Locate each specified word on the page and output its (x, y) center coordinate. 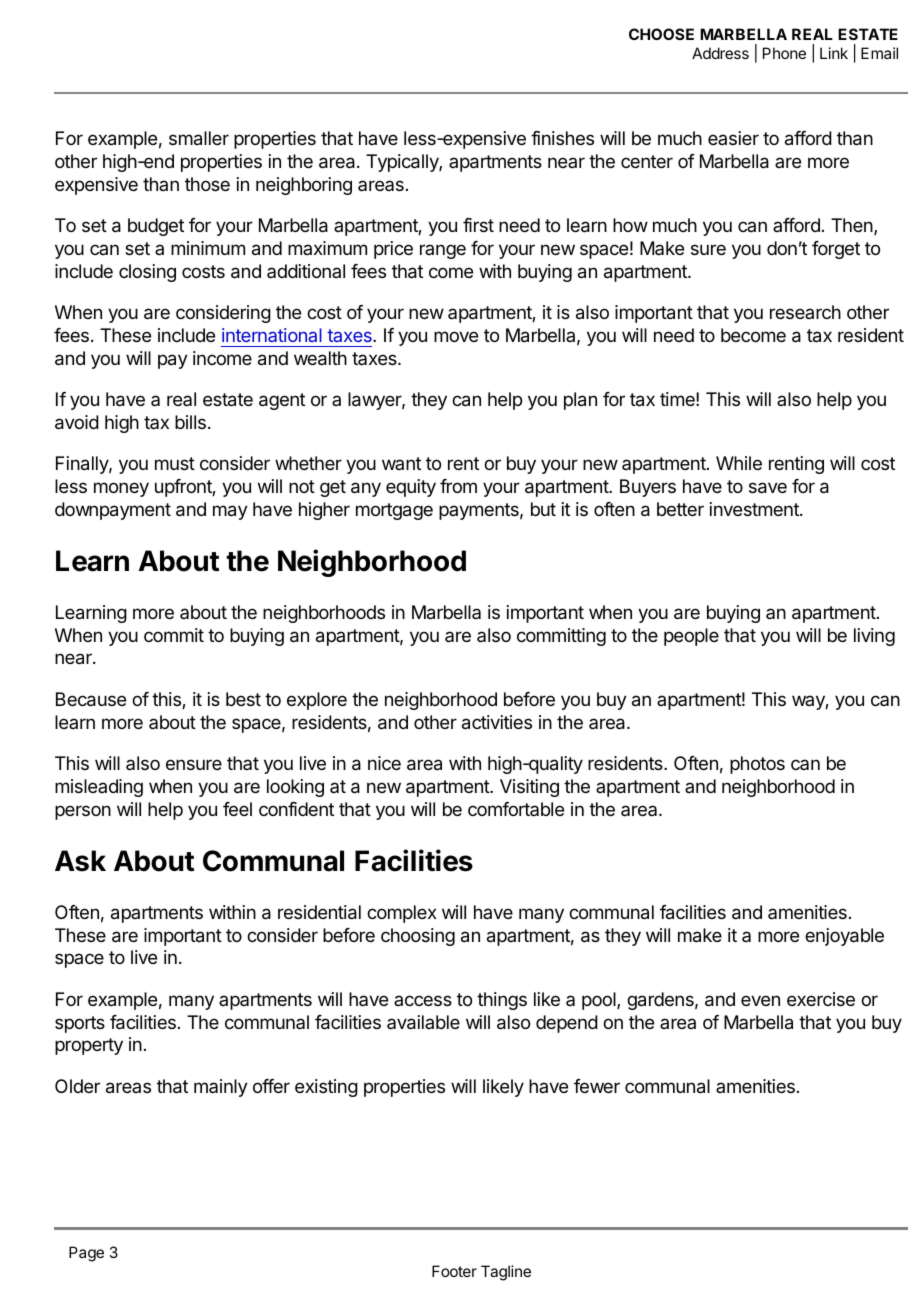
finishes (562, 138)
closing (147, 273)
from (458, 486)
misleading (99, 788)
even (760, 1000)
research (805, 312)
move (456, 336)
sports (80, 1024)
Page (86, 1254)
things (502, 1001)
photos (757, 765)
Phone (784, 53)
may (230, 512)
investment (755, 509)
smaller (199, 138)
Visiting (529, 788)
